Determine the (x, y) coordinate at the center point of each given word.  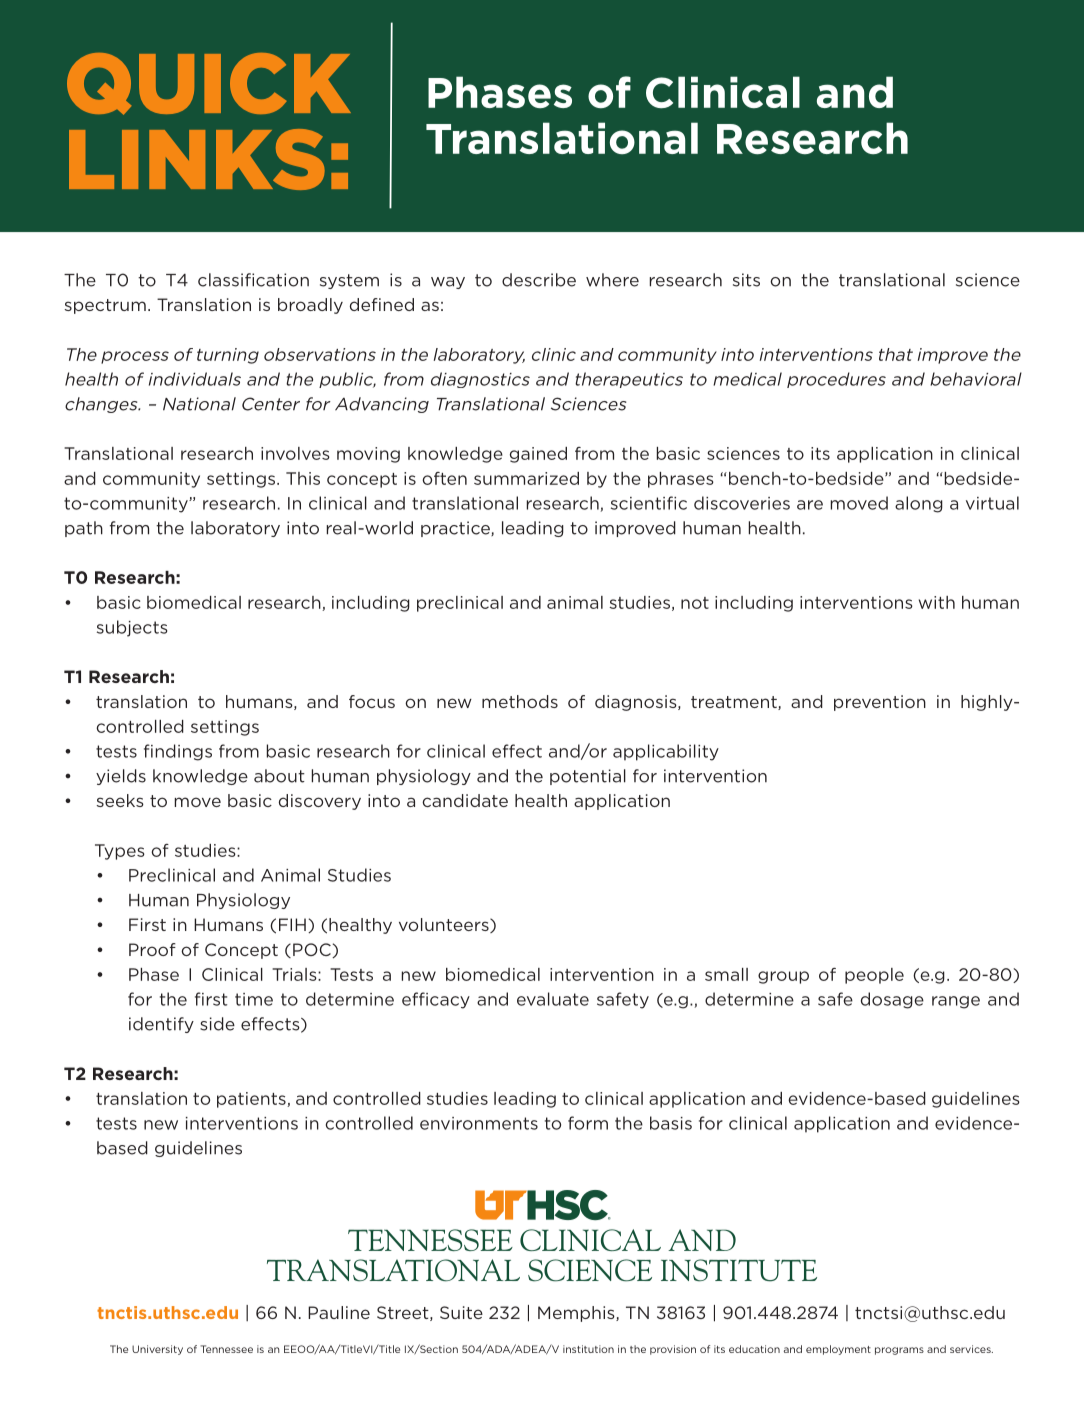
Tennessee (227, 1349)
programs (899, 1351)
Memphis (577, 1314)
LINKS (197, 159)
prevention (880, 703)
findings (178, 752)
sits (746, 280)
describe (539, 280)
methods (520, 701)
